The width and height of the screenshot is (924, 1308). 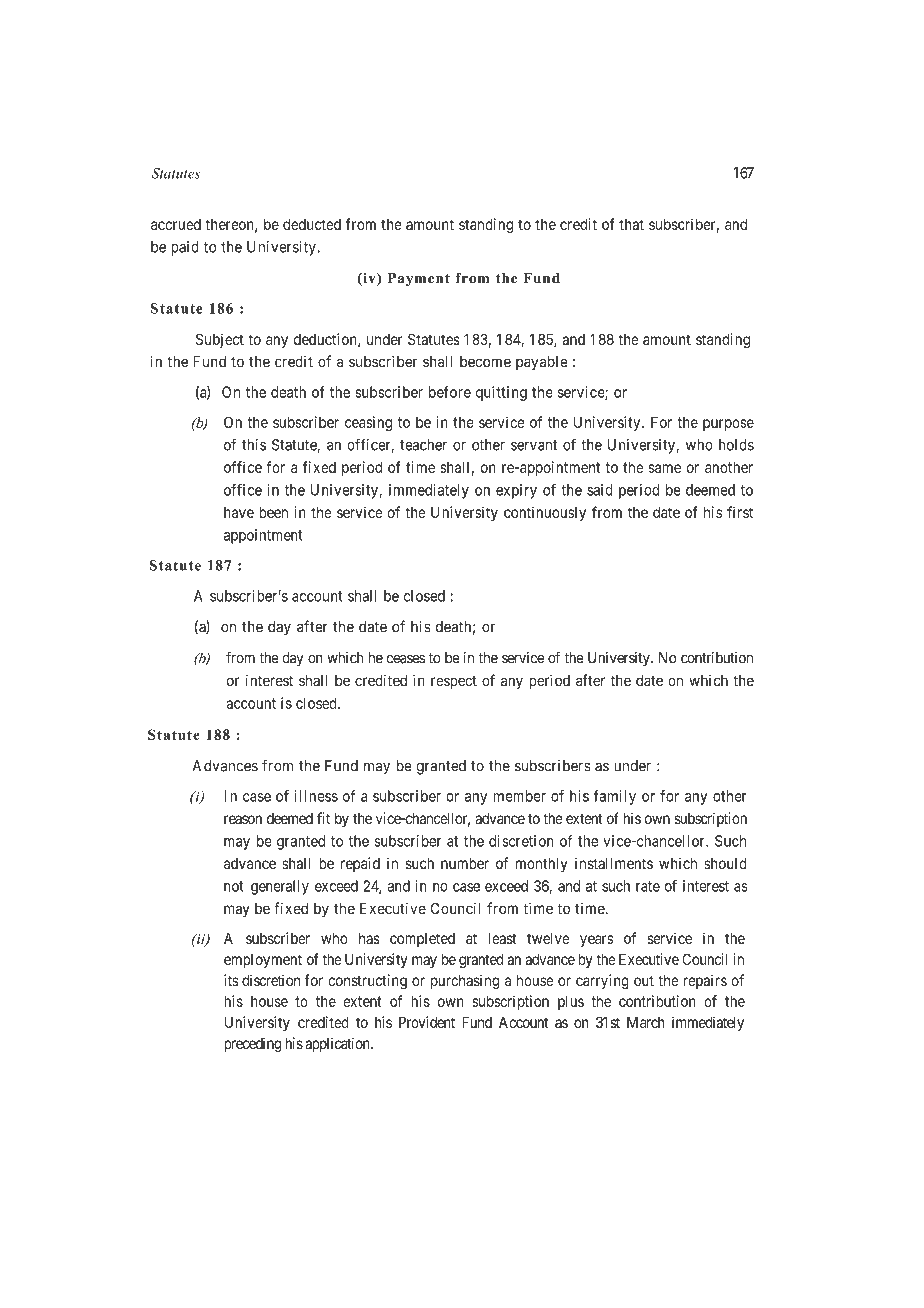 What do you see at coordinates (646, 1022) in the screenshot?
I see `March` at bounding box center [646, 1022].
